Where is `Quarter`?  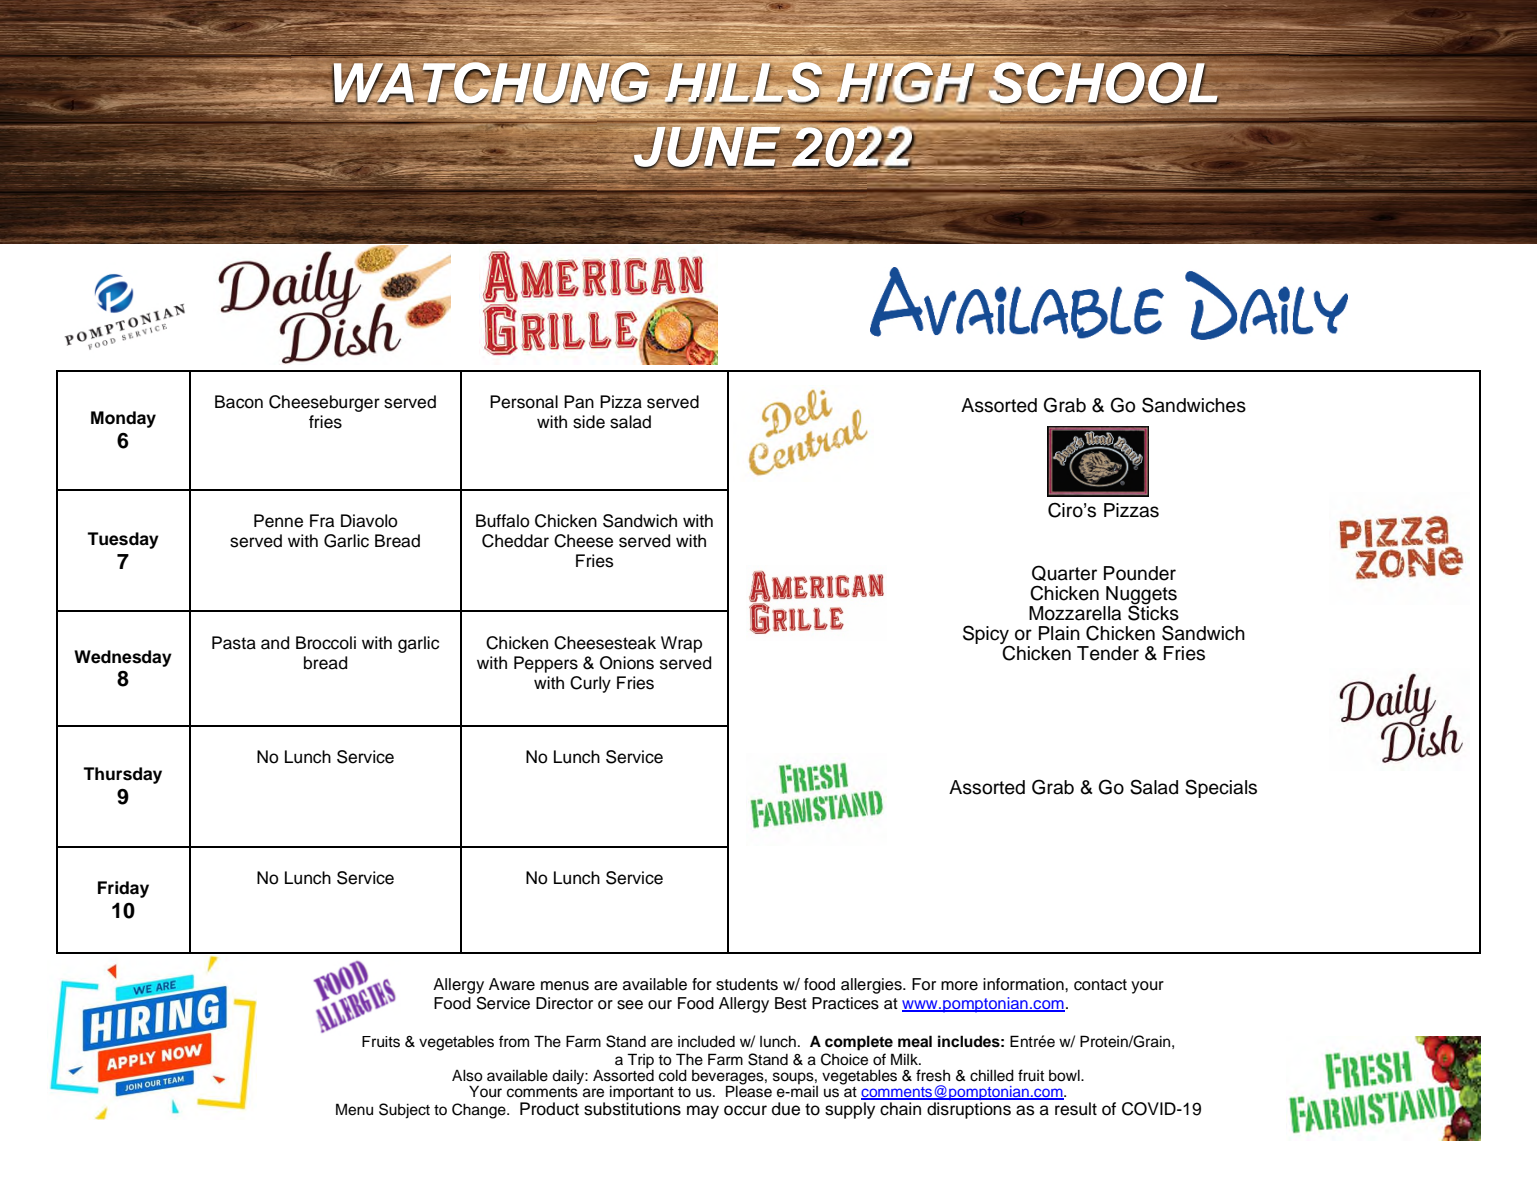 Quarter is located at coordinates (1064, 573).
